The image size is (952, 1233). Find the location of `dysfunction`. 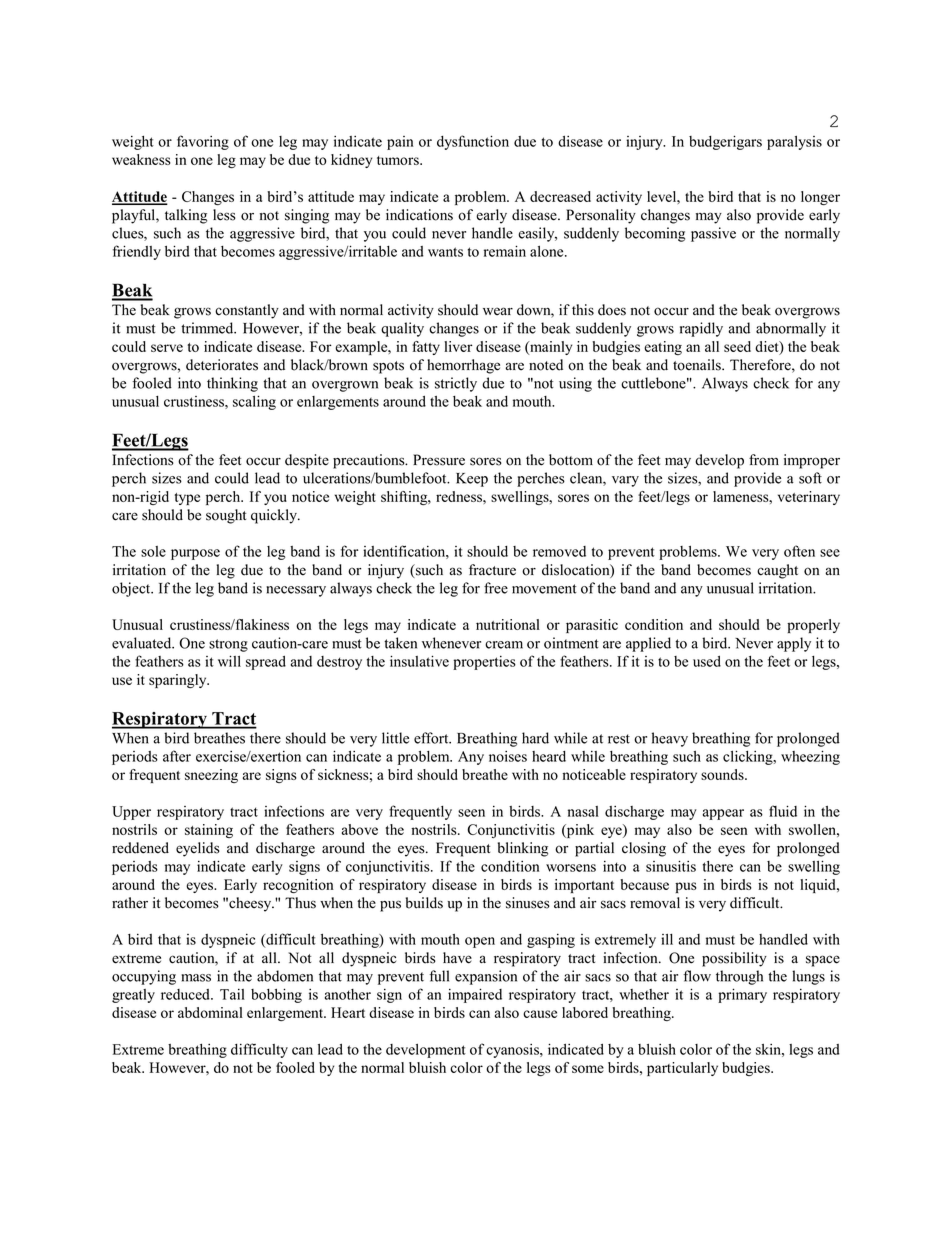

dysfunction is located at coordinates (473, 142).
